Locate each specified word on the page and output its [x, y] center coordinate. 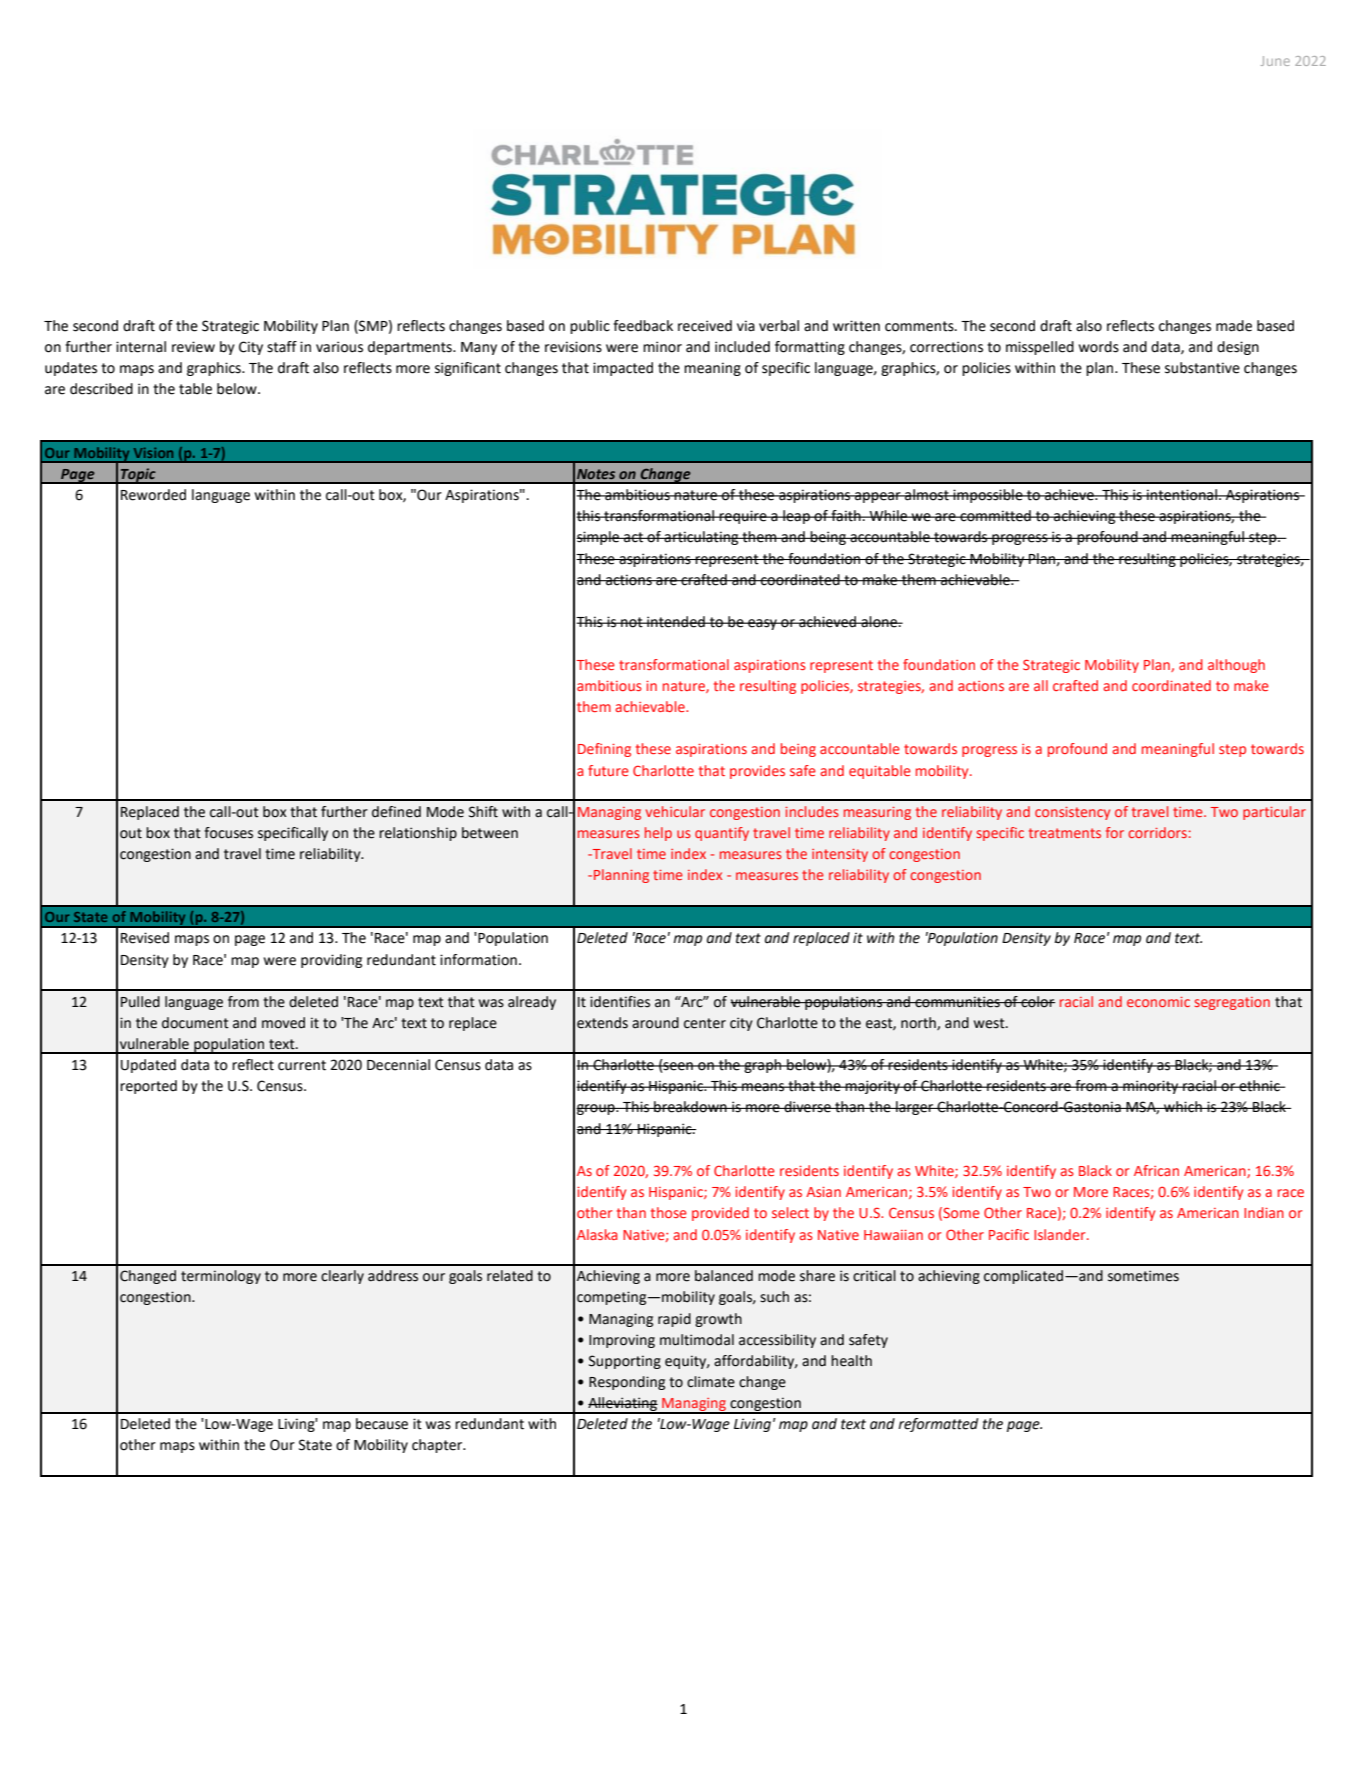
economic [1158, 1002]
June [1275, 61]
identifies [620, 1002]
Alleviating [622, 1405]
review [193, 347]
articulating [702, 538]
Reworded [153, 495]
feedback [643, 326]
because [382, 1424]
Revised [145, 938]
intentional [1182, 495]
